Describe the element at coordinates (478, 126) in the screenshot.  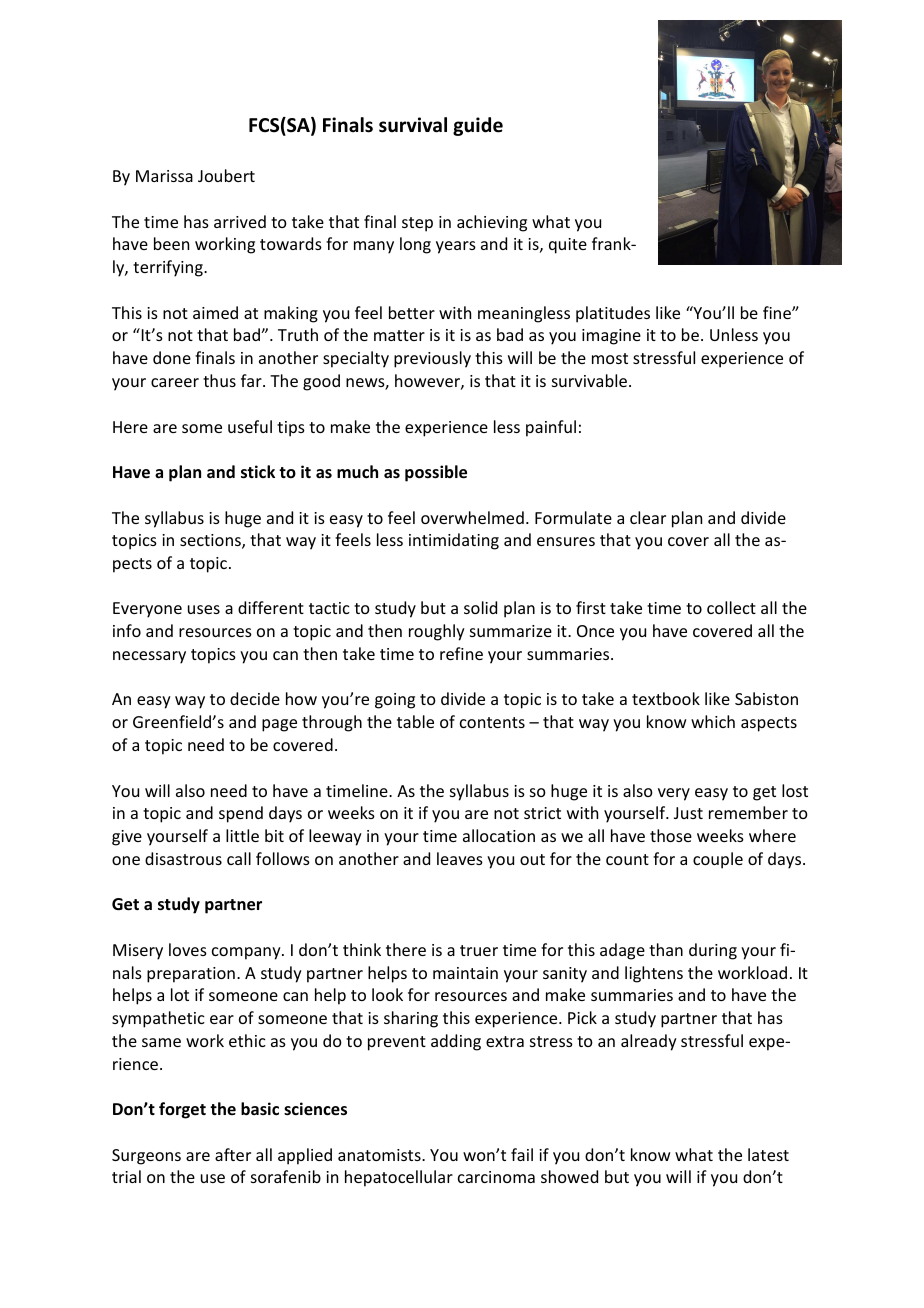
I see `guide` at that location.
